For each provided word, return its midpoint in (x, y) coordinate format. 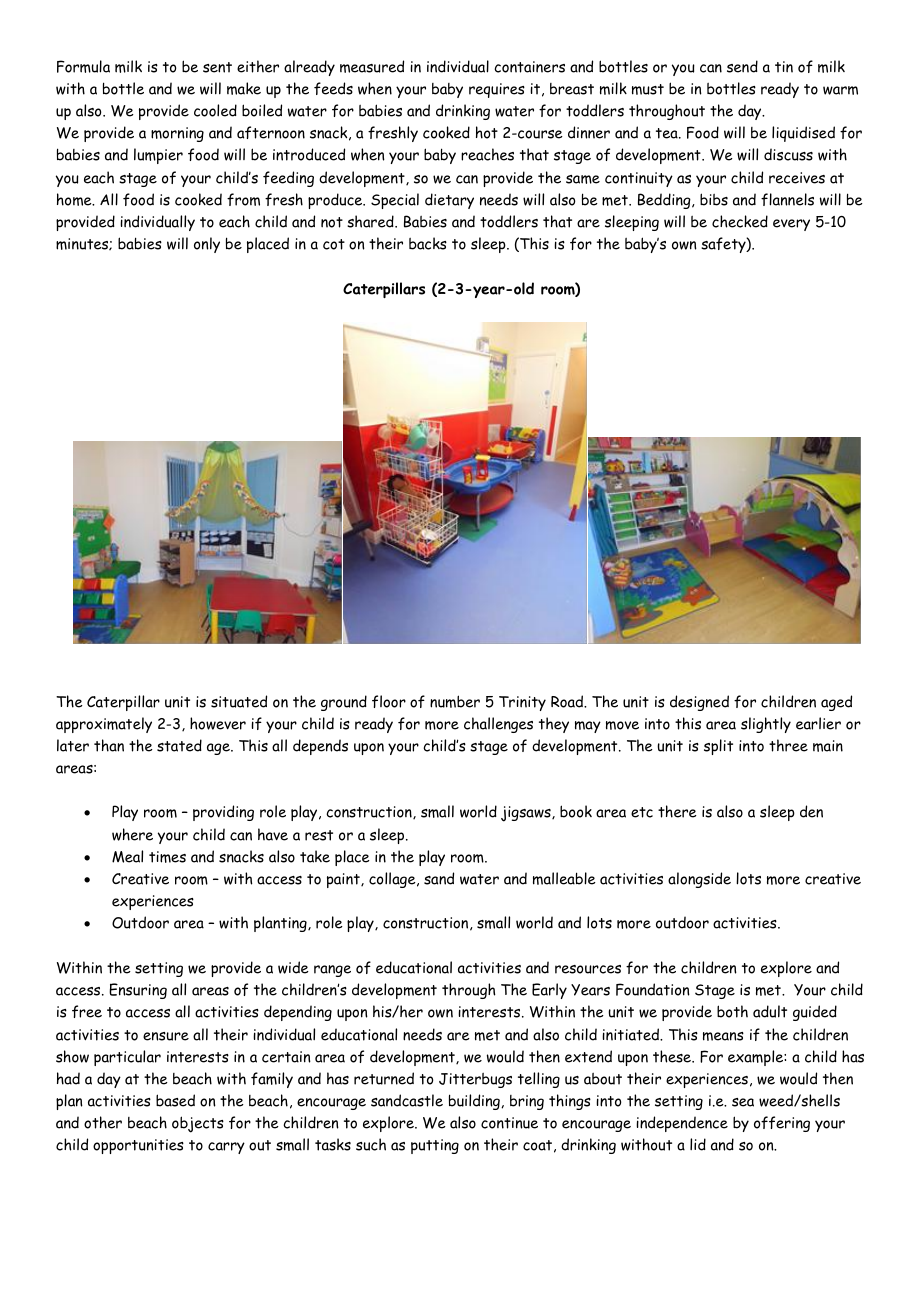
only (207, 245)
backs (428, 243)
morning (177, 134)
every (791, 225)
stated (179, 745)
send (742, 66)
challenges (498, 725)
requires (497, 90)
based (175, 1100)
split (718, 747)
